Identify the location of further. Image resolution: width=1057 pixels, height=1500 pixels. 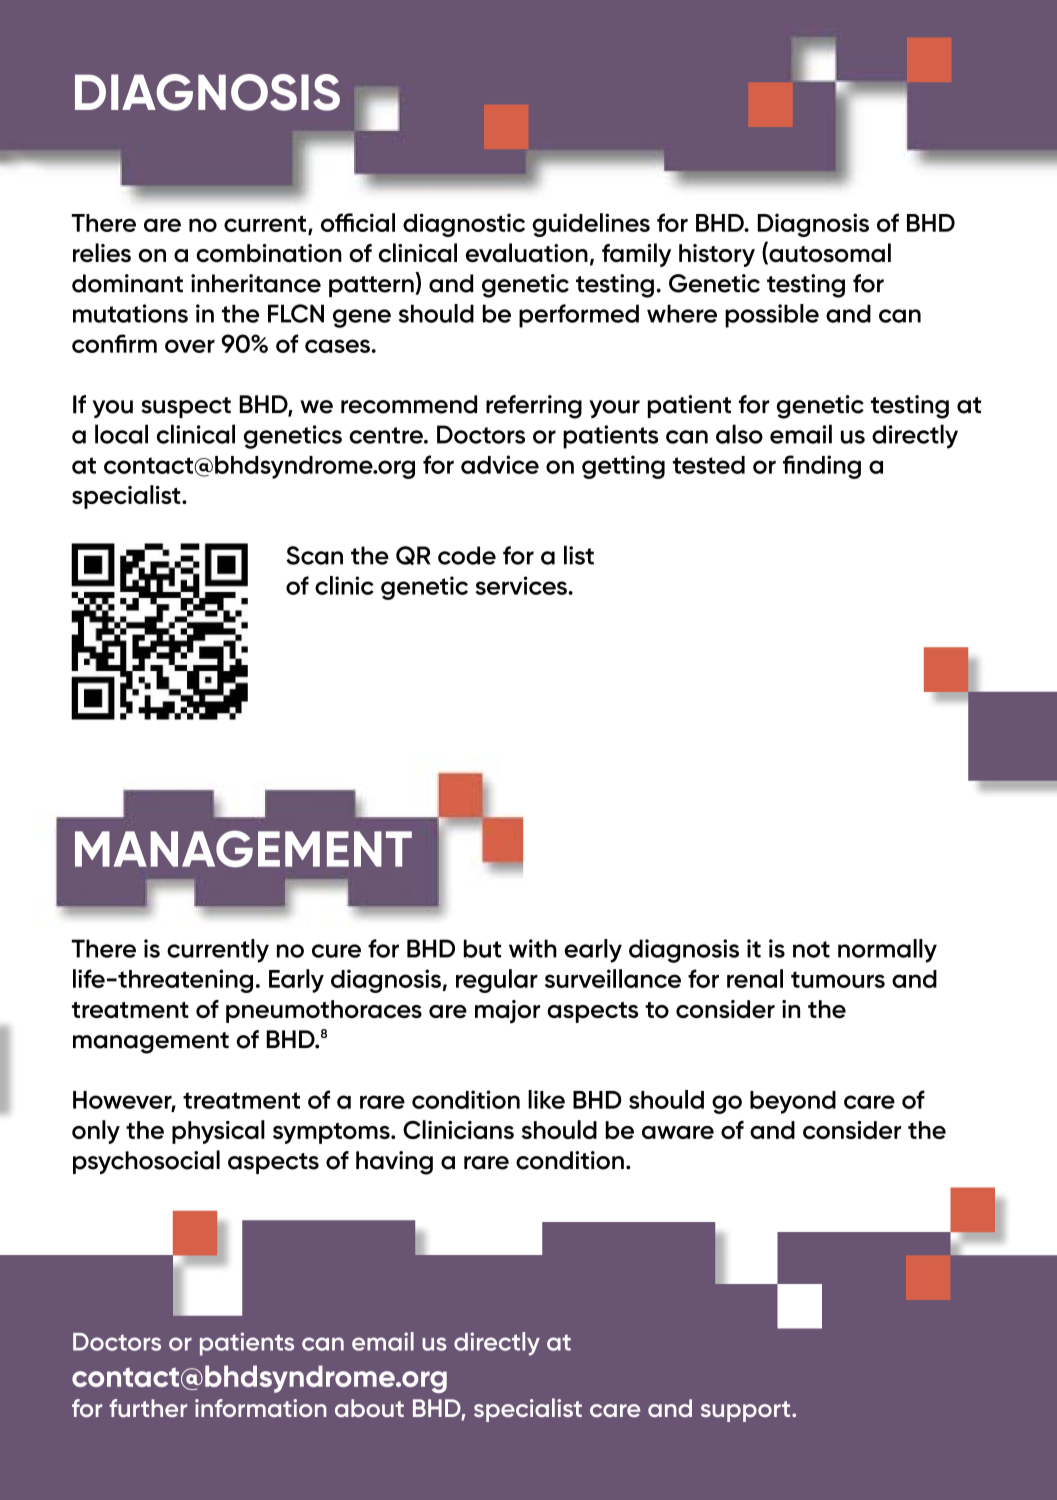
(148, 1408).
